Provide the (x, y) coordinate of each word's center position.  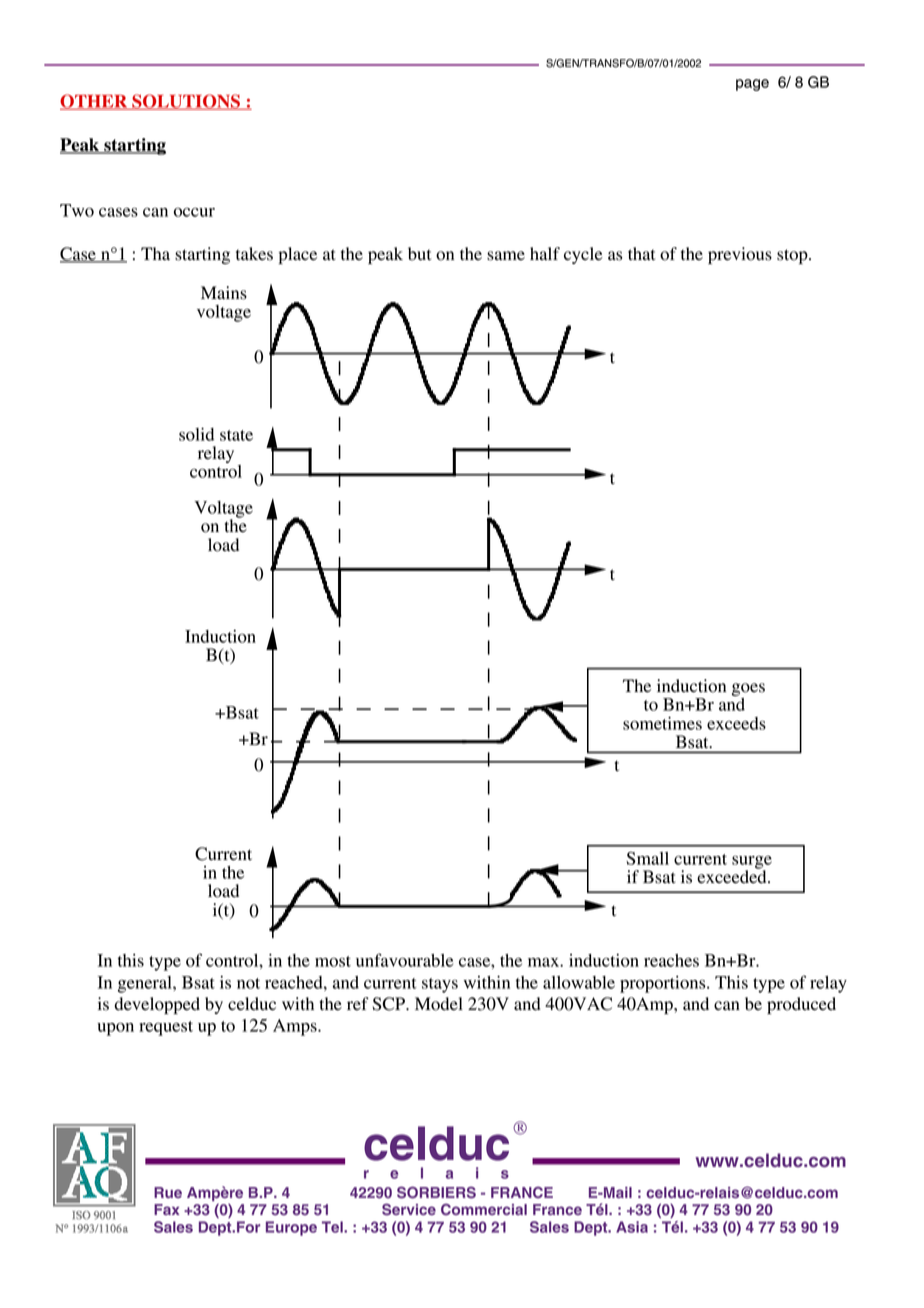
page (752, 85)
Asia (632, 1227)
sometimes (662, 723)
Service (409, 1209)
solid (196, 434)
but (419, 254)
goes (748, 691)
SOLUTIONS (186, 102)
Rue (168, 1192)
